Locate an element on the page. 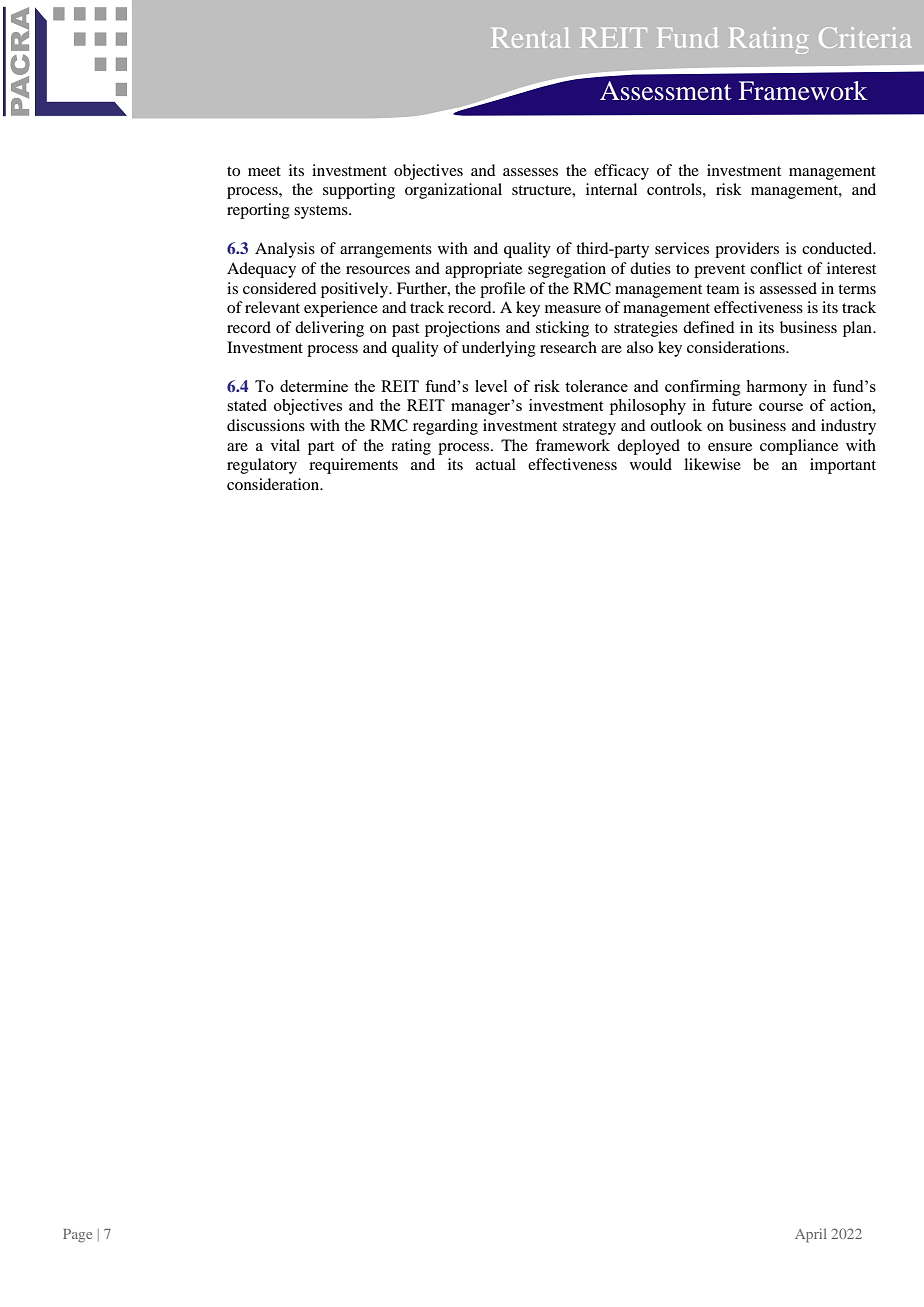 The image size is (924, 1307). Rental is located at coordinates (530, 37).
